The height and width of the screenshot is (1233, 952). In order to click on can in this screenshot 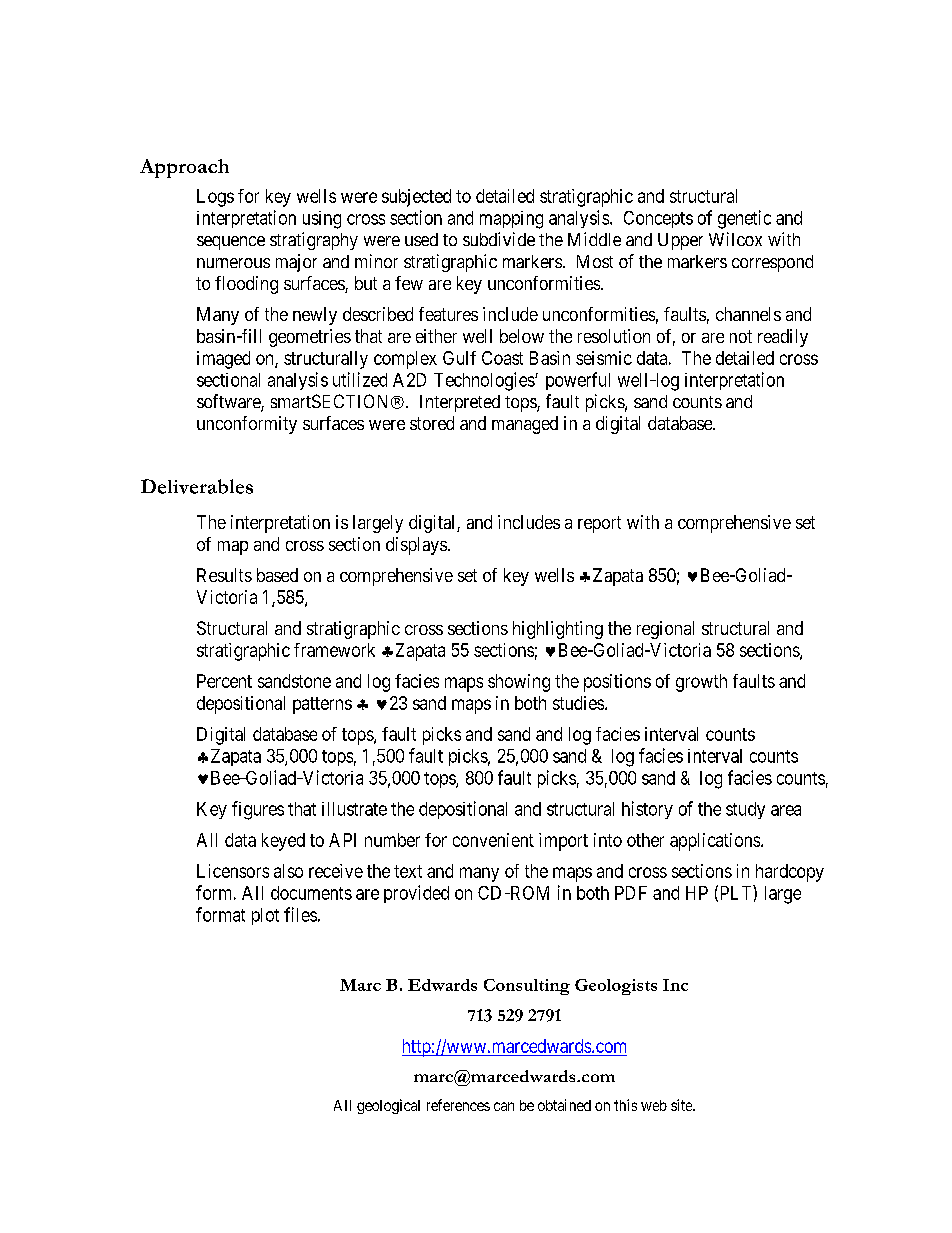, I will do `click(504, 1106)`.
